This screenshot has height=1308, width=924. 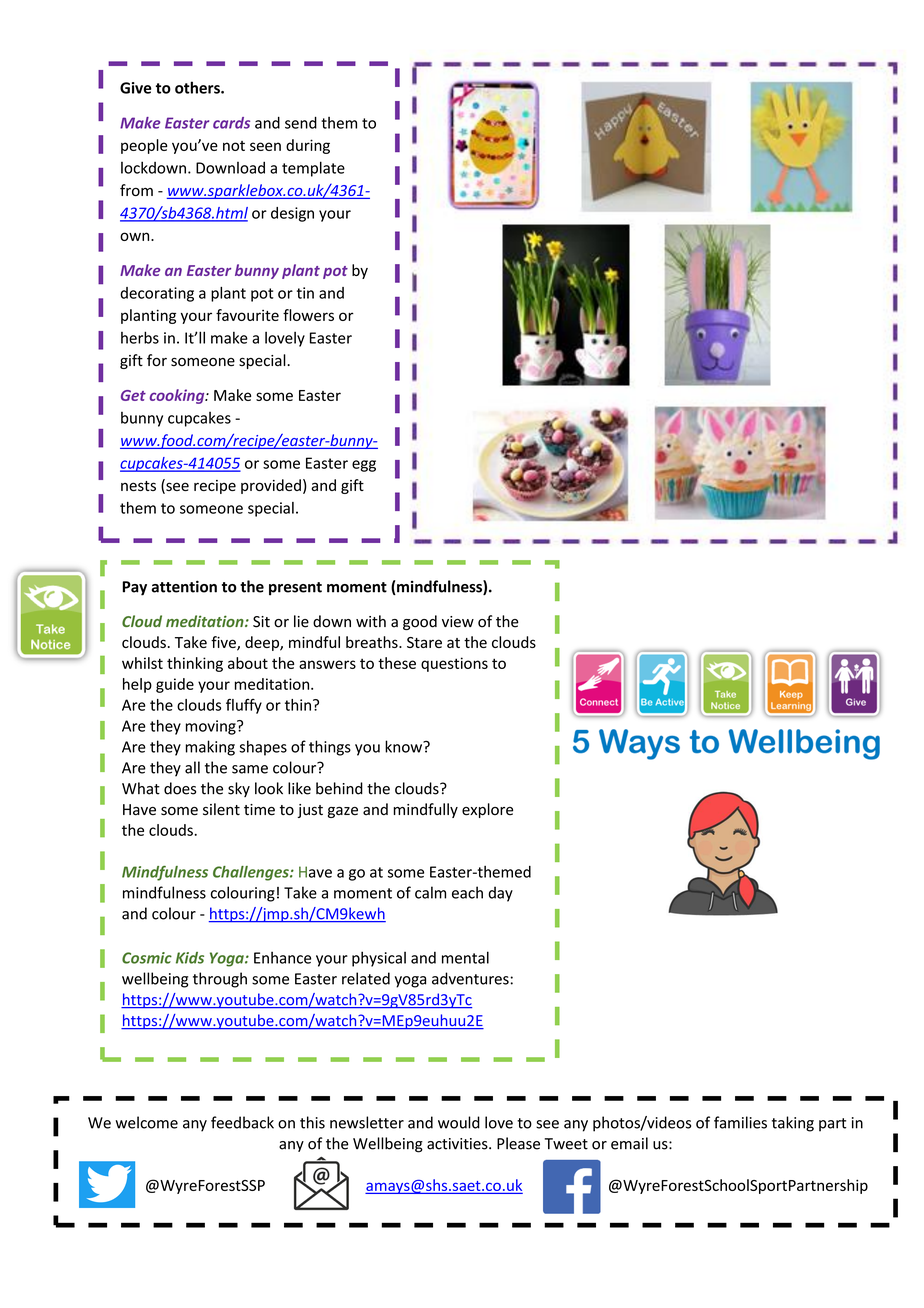 What do you see at coordinates (231, 123) in the screenshot?
I see `cards` at bounding box center [231, 123].
